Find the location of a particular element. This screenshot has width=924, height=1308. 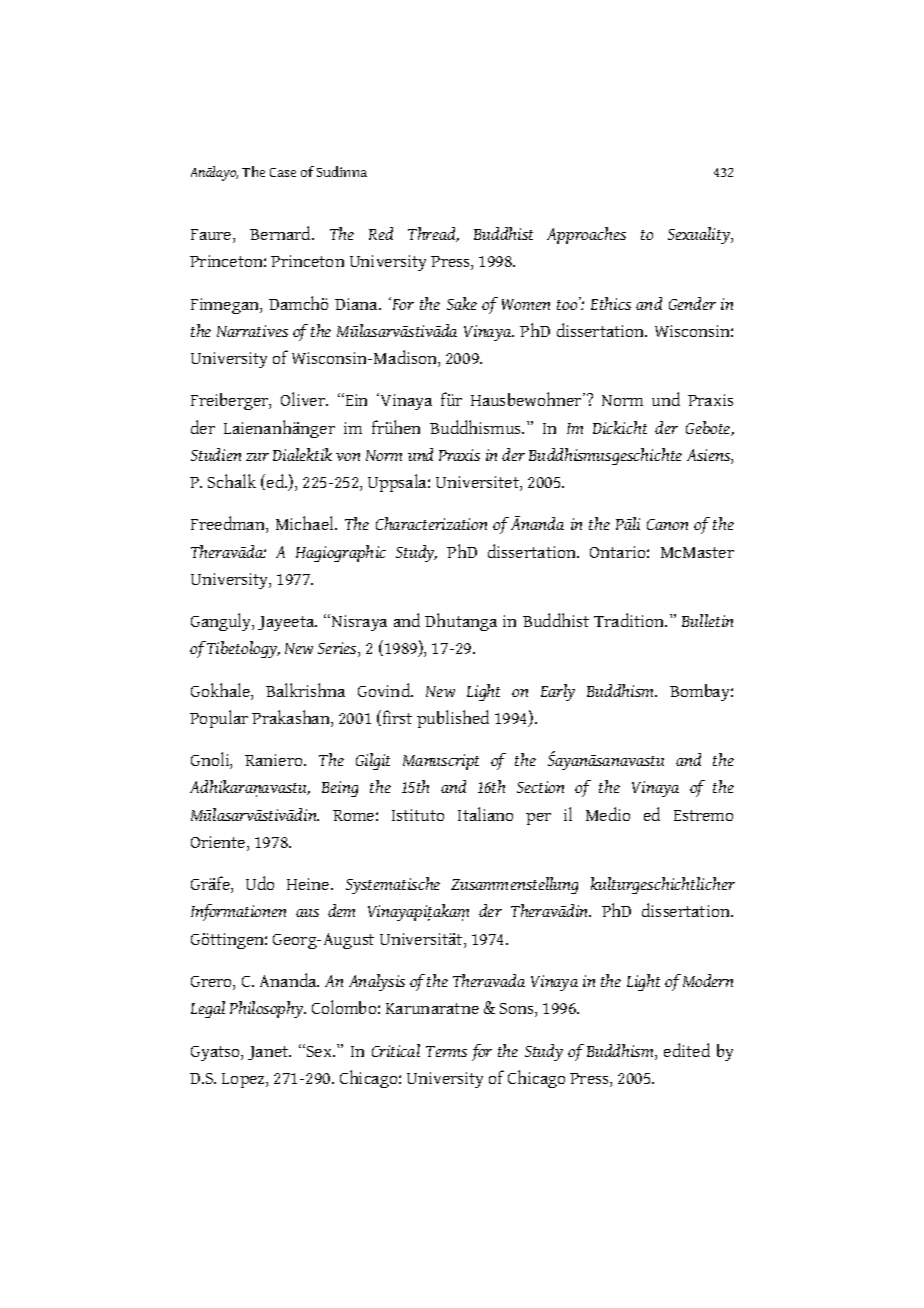

Approaches is located at coordinates (586, 235).
